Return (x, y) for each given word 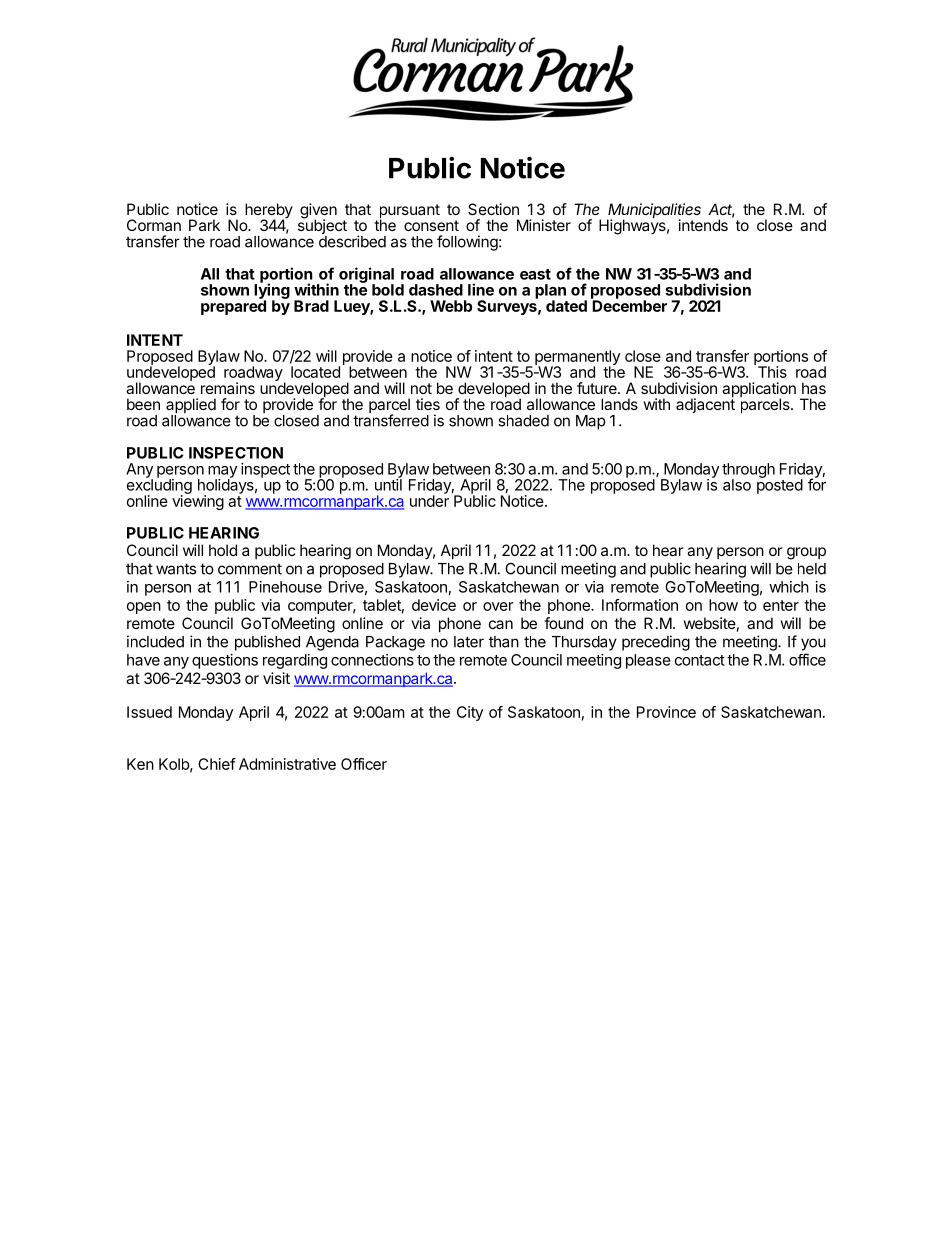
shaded (523, 421)
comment (250, 569)
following (467, 243)
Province (666, 712)
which (789, 587)
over (498, 606)
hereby (269, 212)
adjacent (705, 404)
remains (228, 388)
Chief (217, 764)
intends (703, 225)
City (470, 713)
